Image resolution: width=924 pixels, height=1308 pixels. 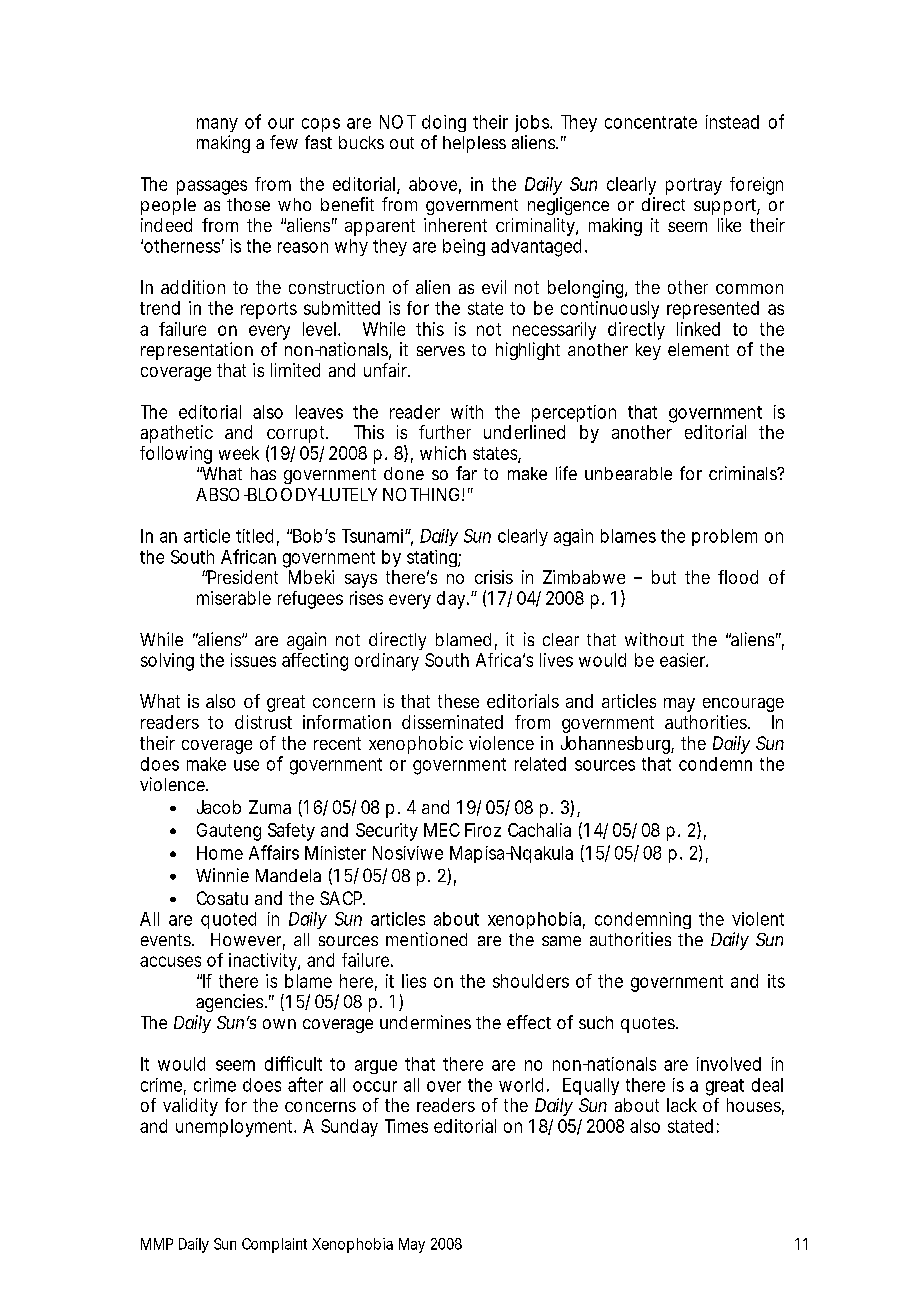 I want to click on Times, so click(x=406, y=1126).
